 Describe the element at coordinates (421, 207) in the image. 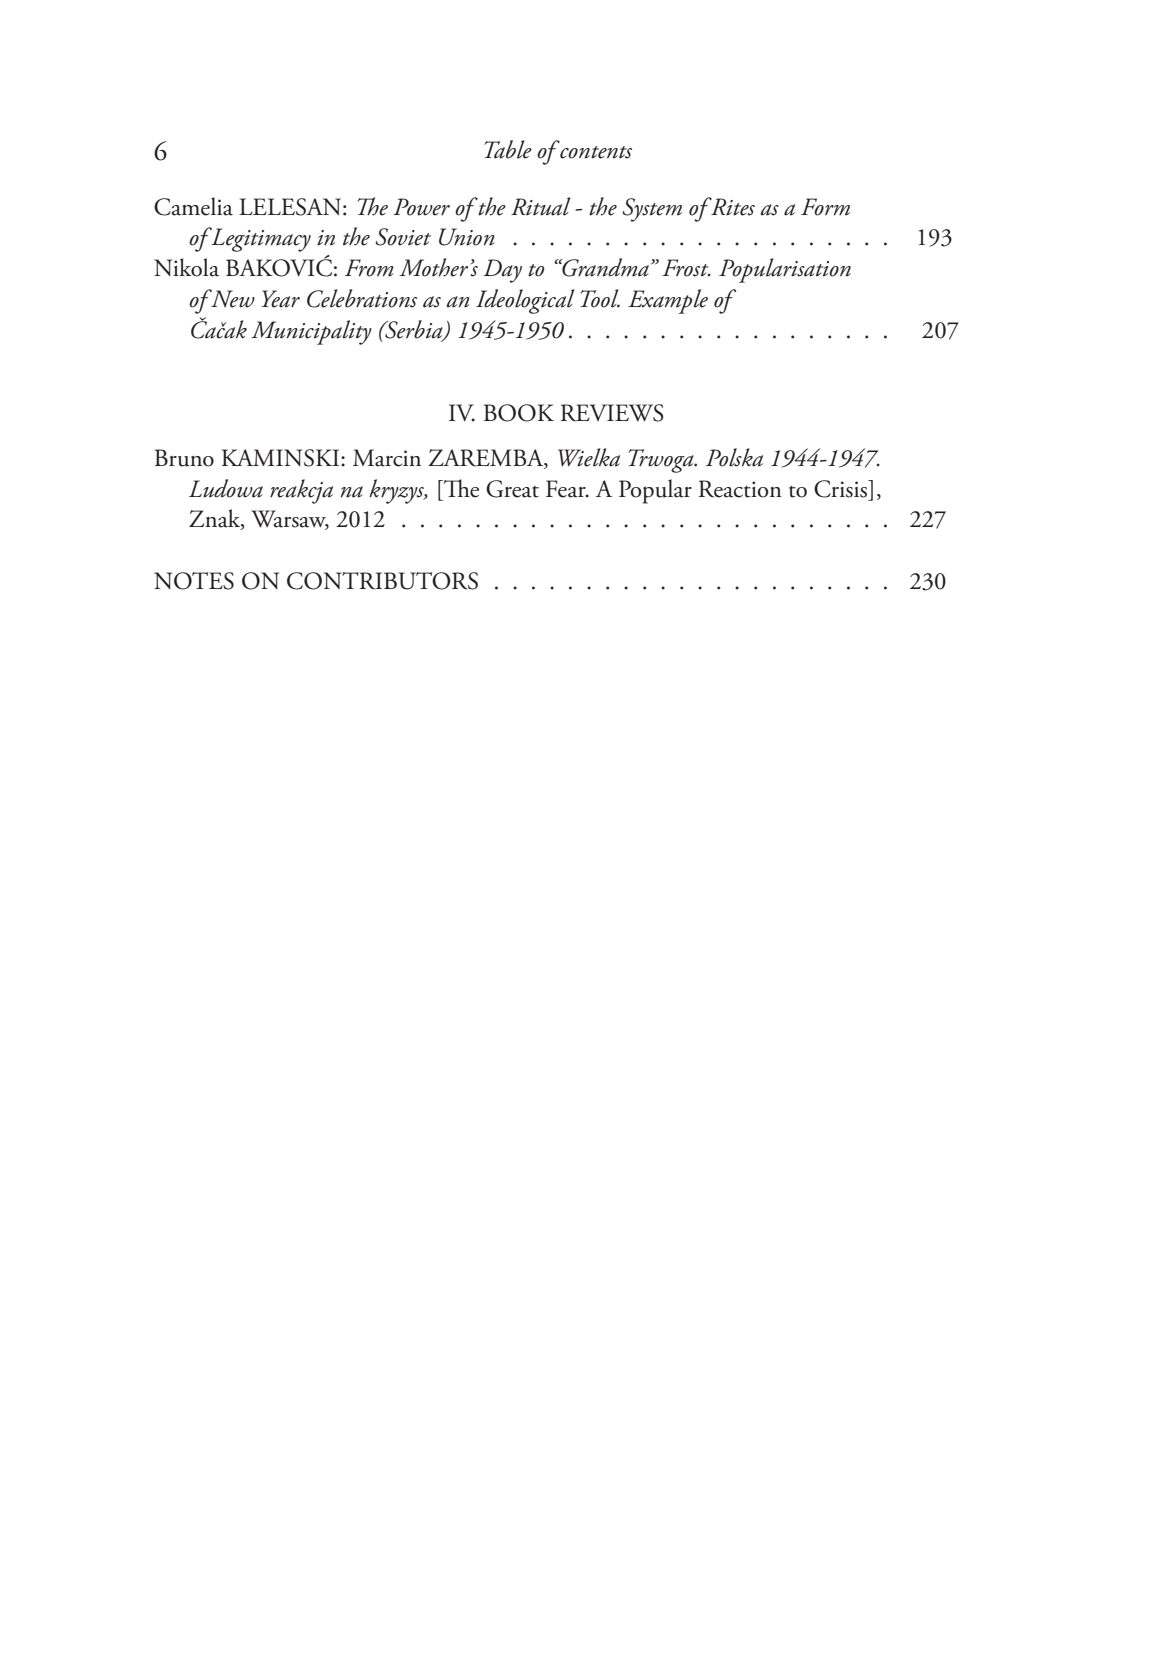

I see `Power` at that location.
